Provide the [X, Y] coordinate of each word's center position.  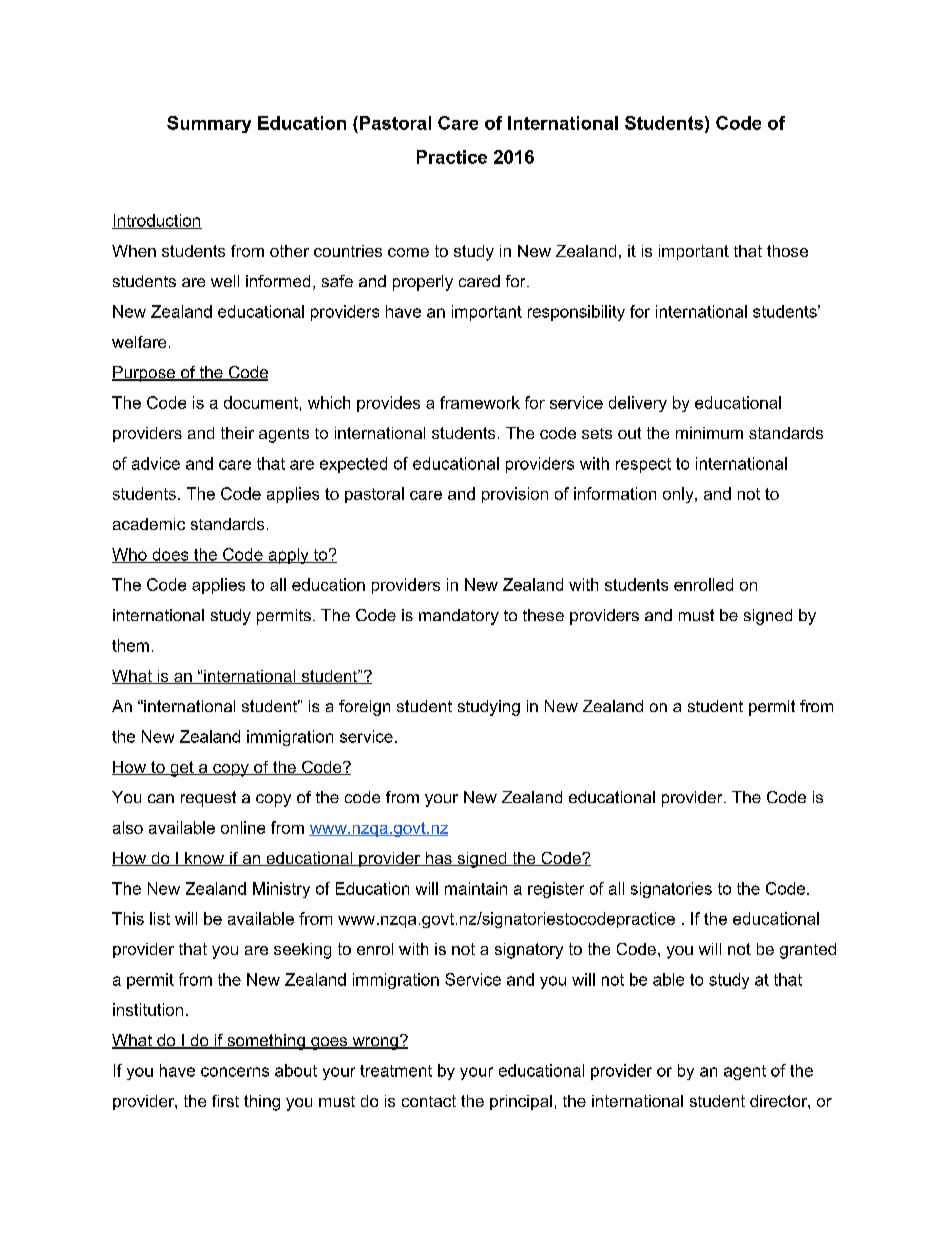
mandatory [459, 617]
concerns [235, 1072]
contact [429, 1101]
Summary [209, 124]
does [170, 555]
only [679, 495]
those [787, 251]
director [779, 1101]
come [408, 252]
